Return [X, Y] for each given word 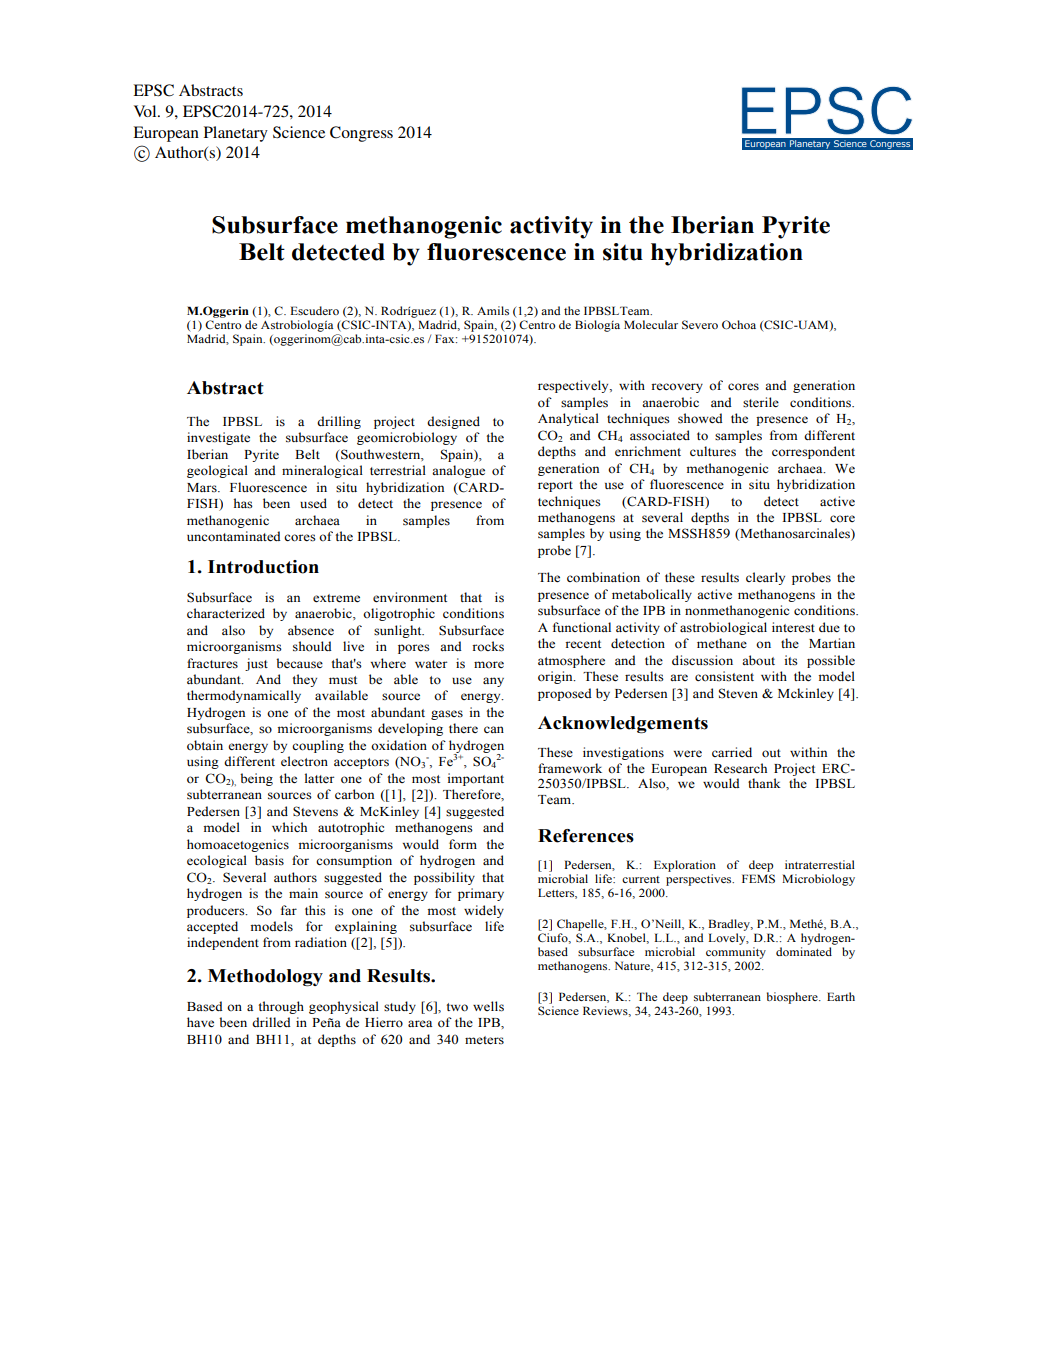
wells [488, 1006]
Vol [146, 111]
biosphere [793, 998]
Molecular [651, 324]
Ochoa [739, 324]
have [200, 1022]
